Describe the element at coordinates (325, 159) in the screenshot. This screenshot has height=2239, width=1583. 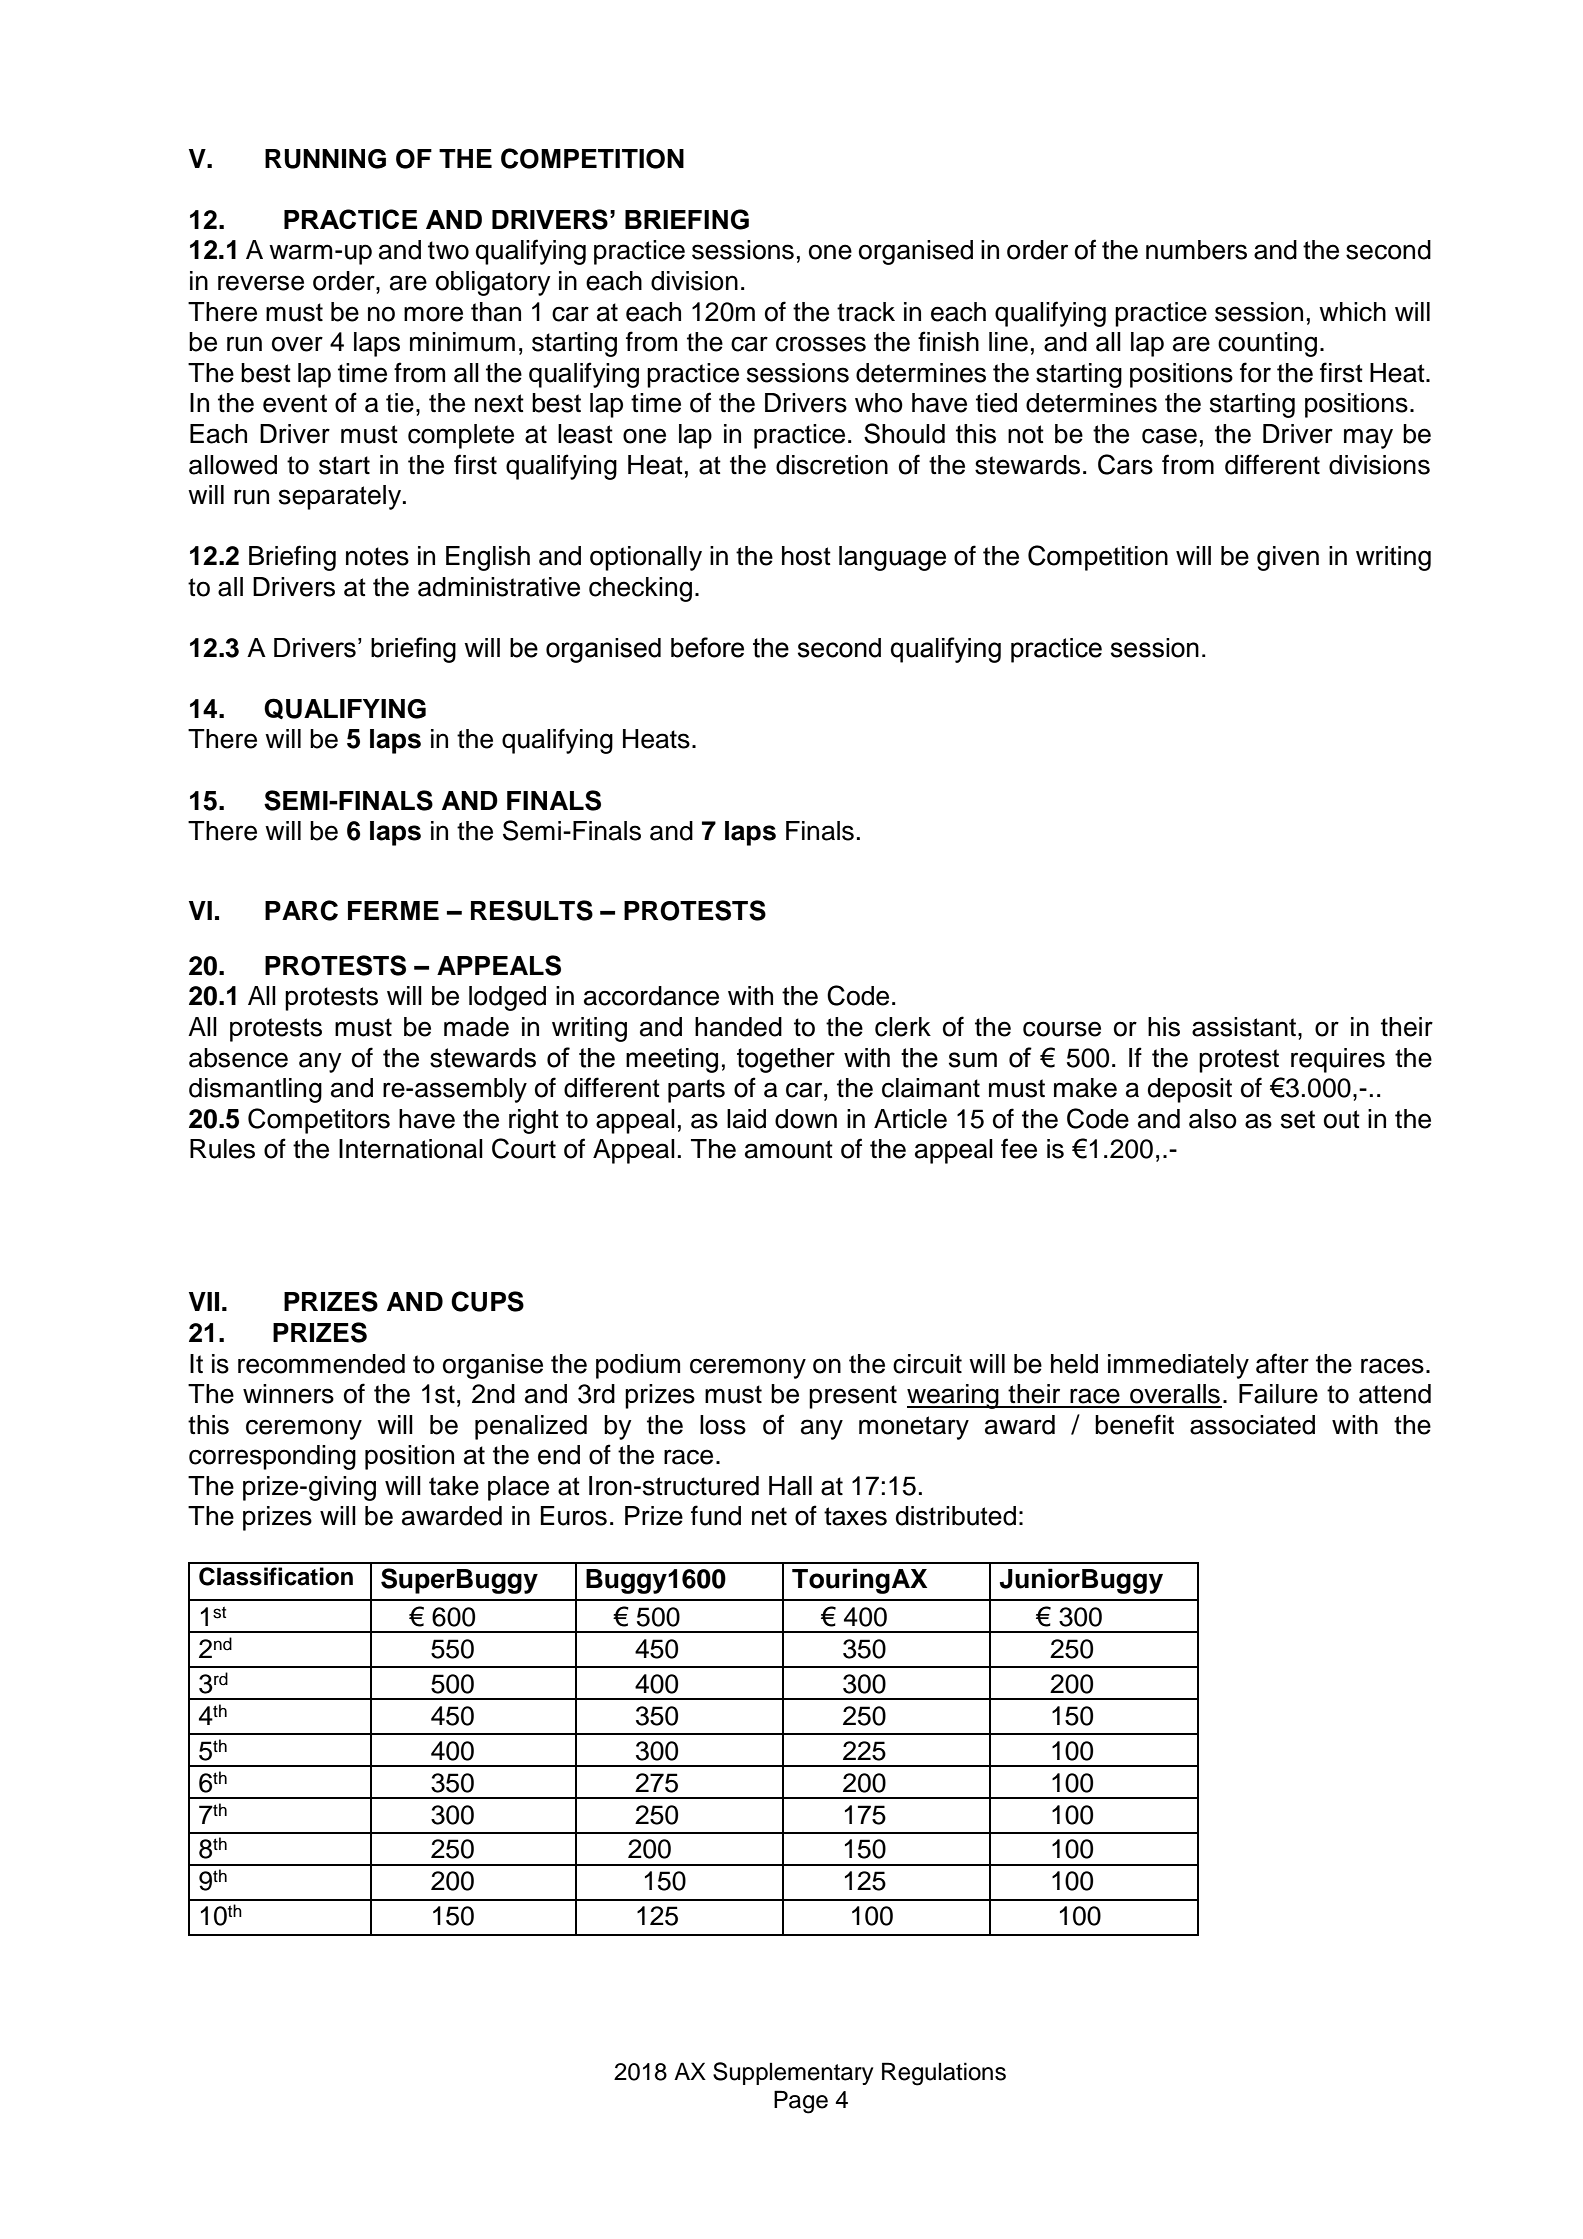
I see `RUNNING` at that location.
